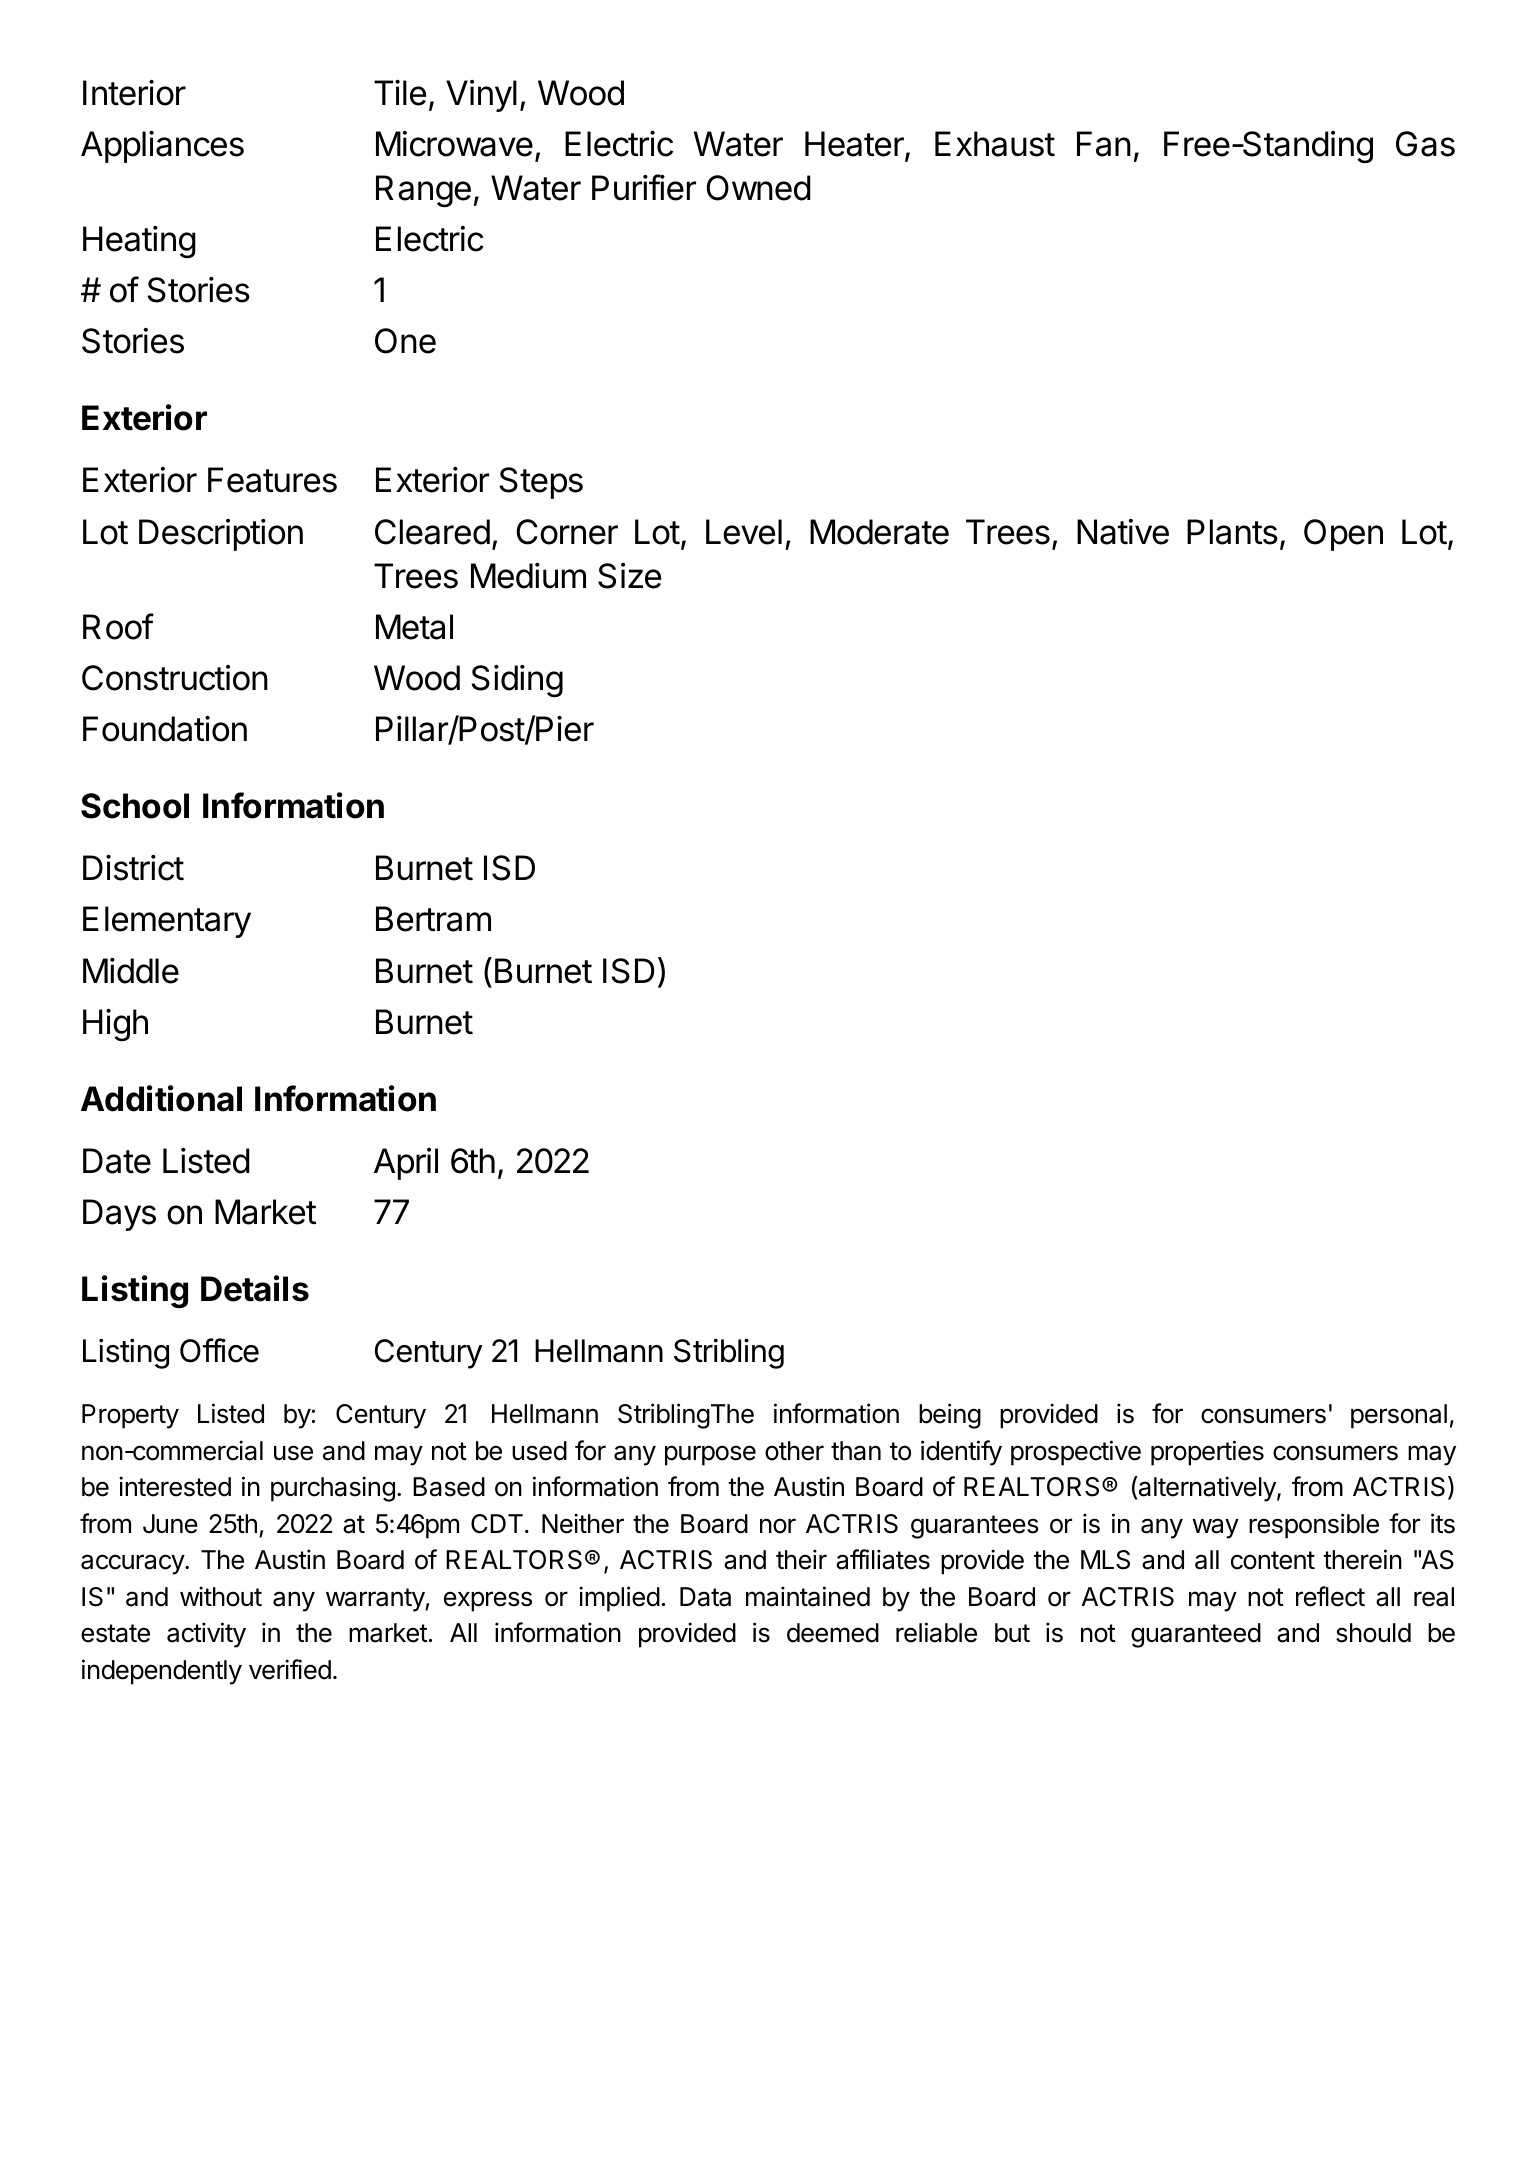 The image size is (1536, 2173). I want to click on Bertram, so click(433, 919).
